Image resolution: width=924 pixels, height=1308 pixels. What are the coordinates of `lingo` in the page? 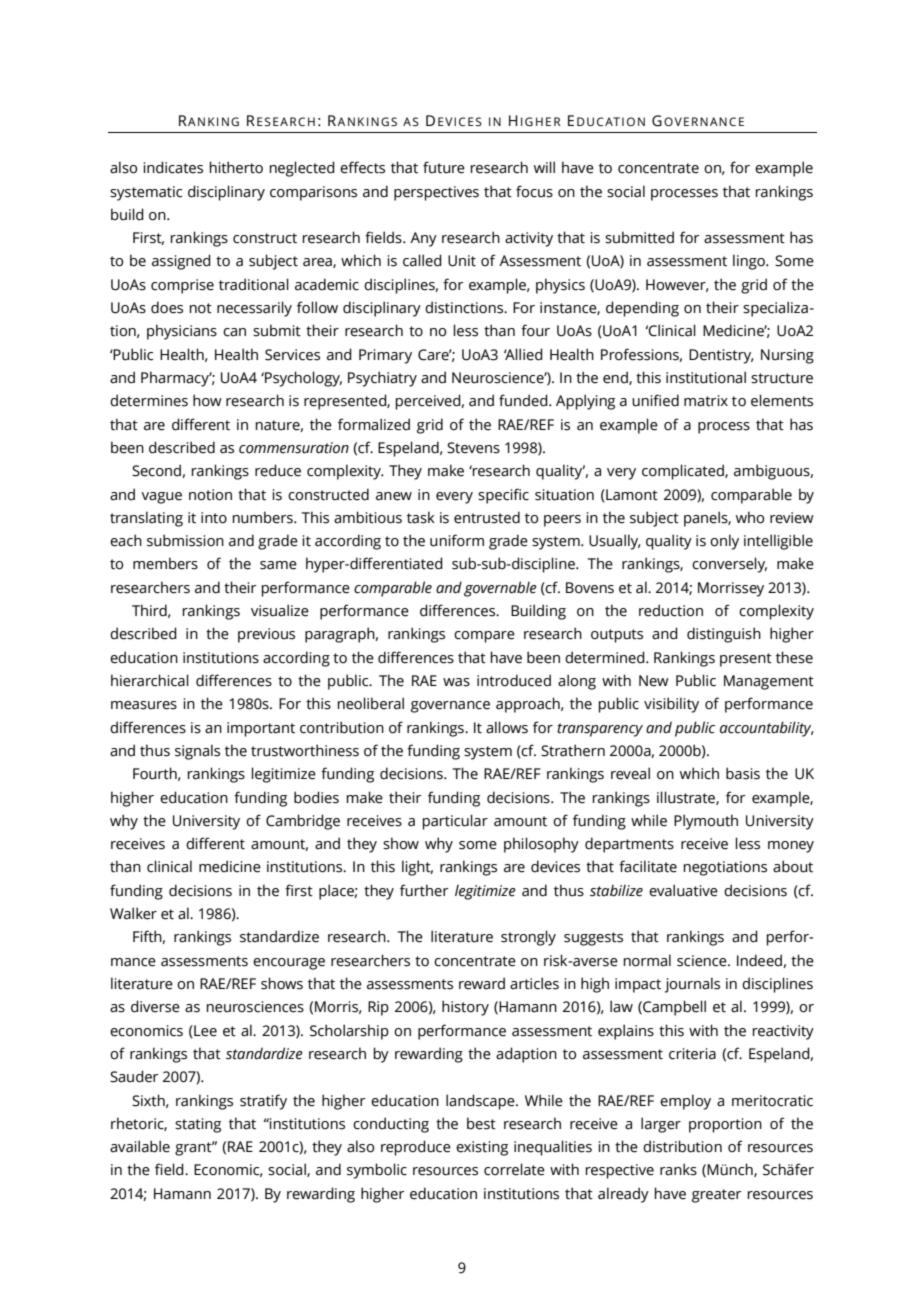 It's located at (750, 262).
